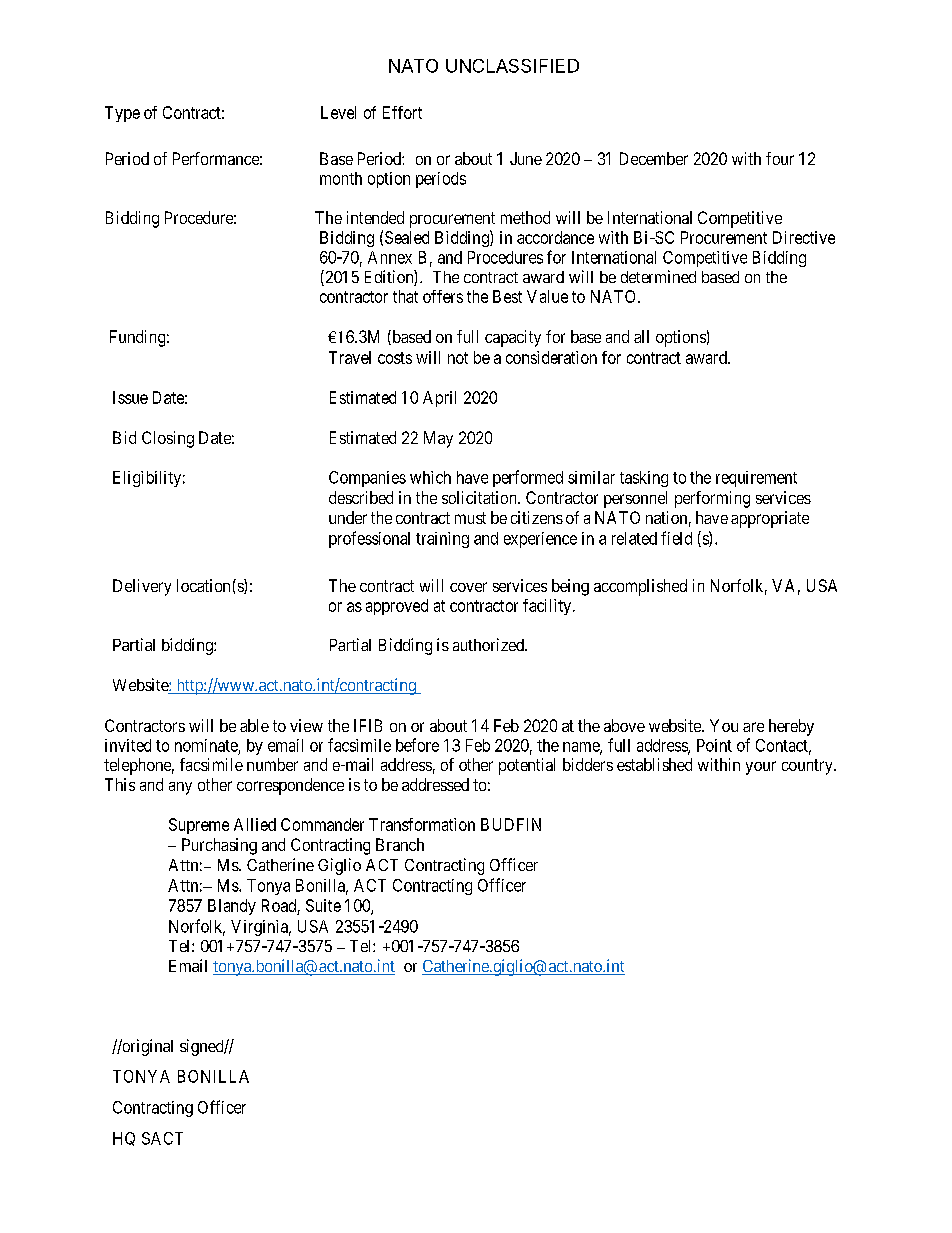 The width and height of the image is (952, 1233). I want to click on determined, so click(658, 276).
